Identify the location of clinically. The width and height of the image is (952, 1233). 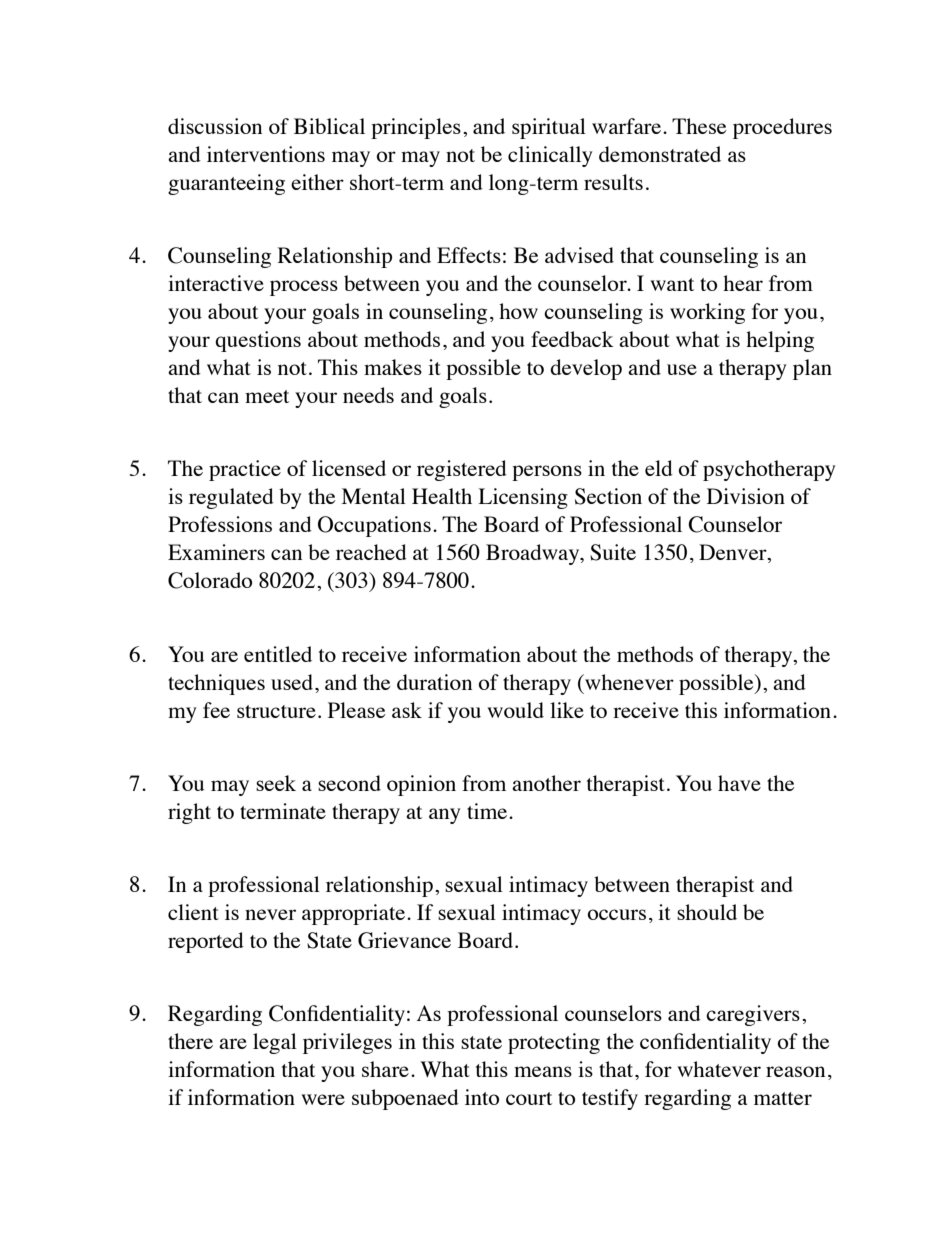
(550, 156).
